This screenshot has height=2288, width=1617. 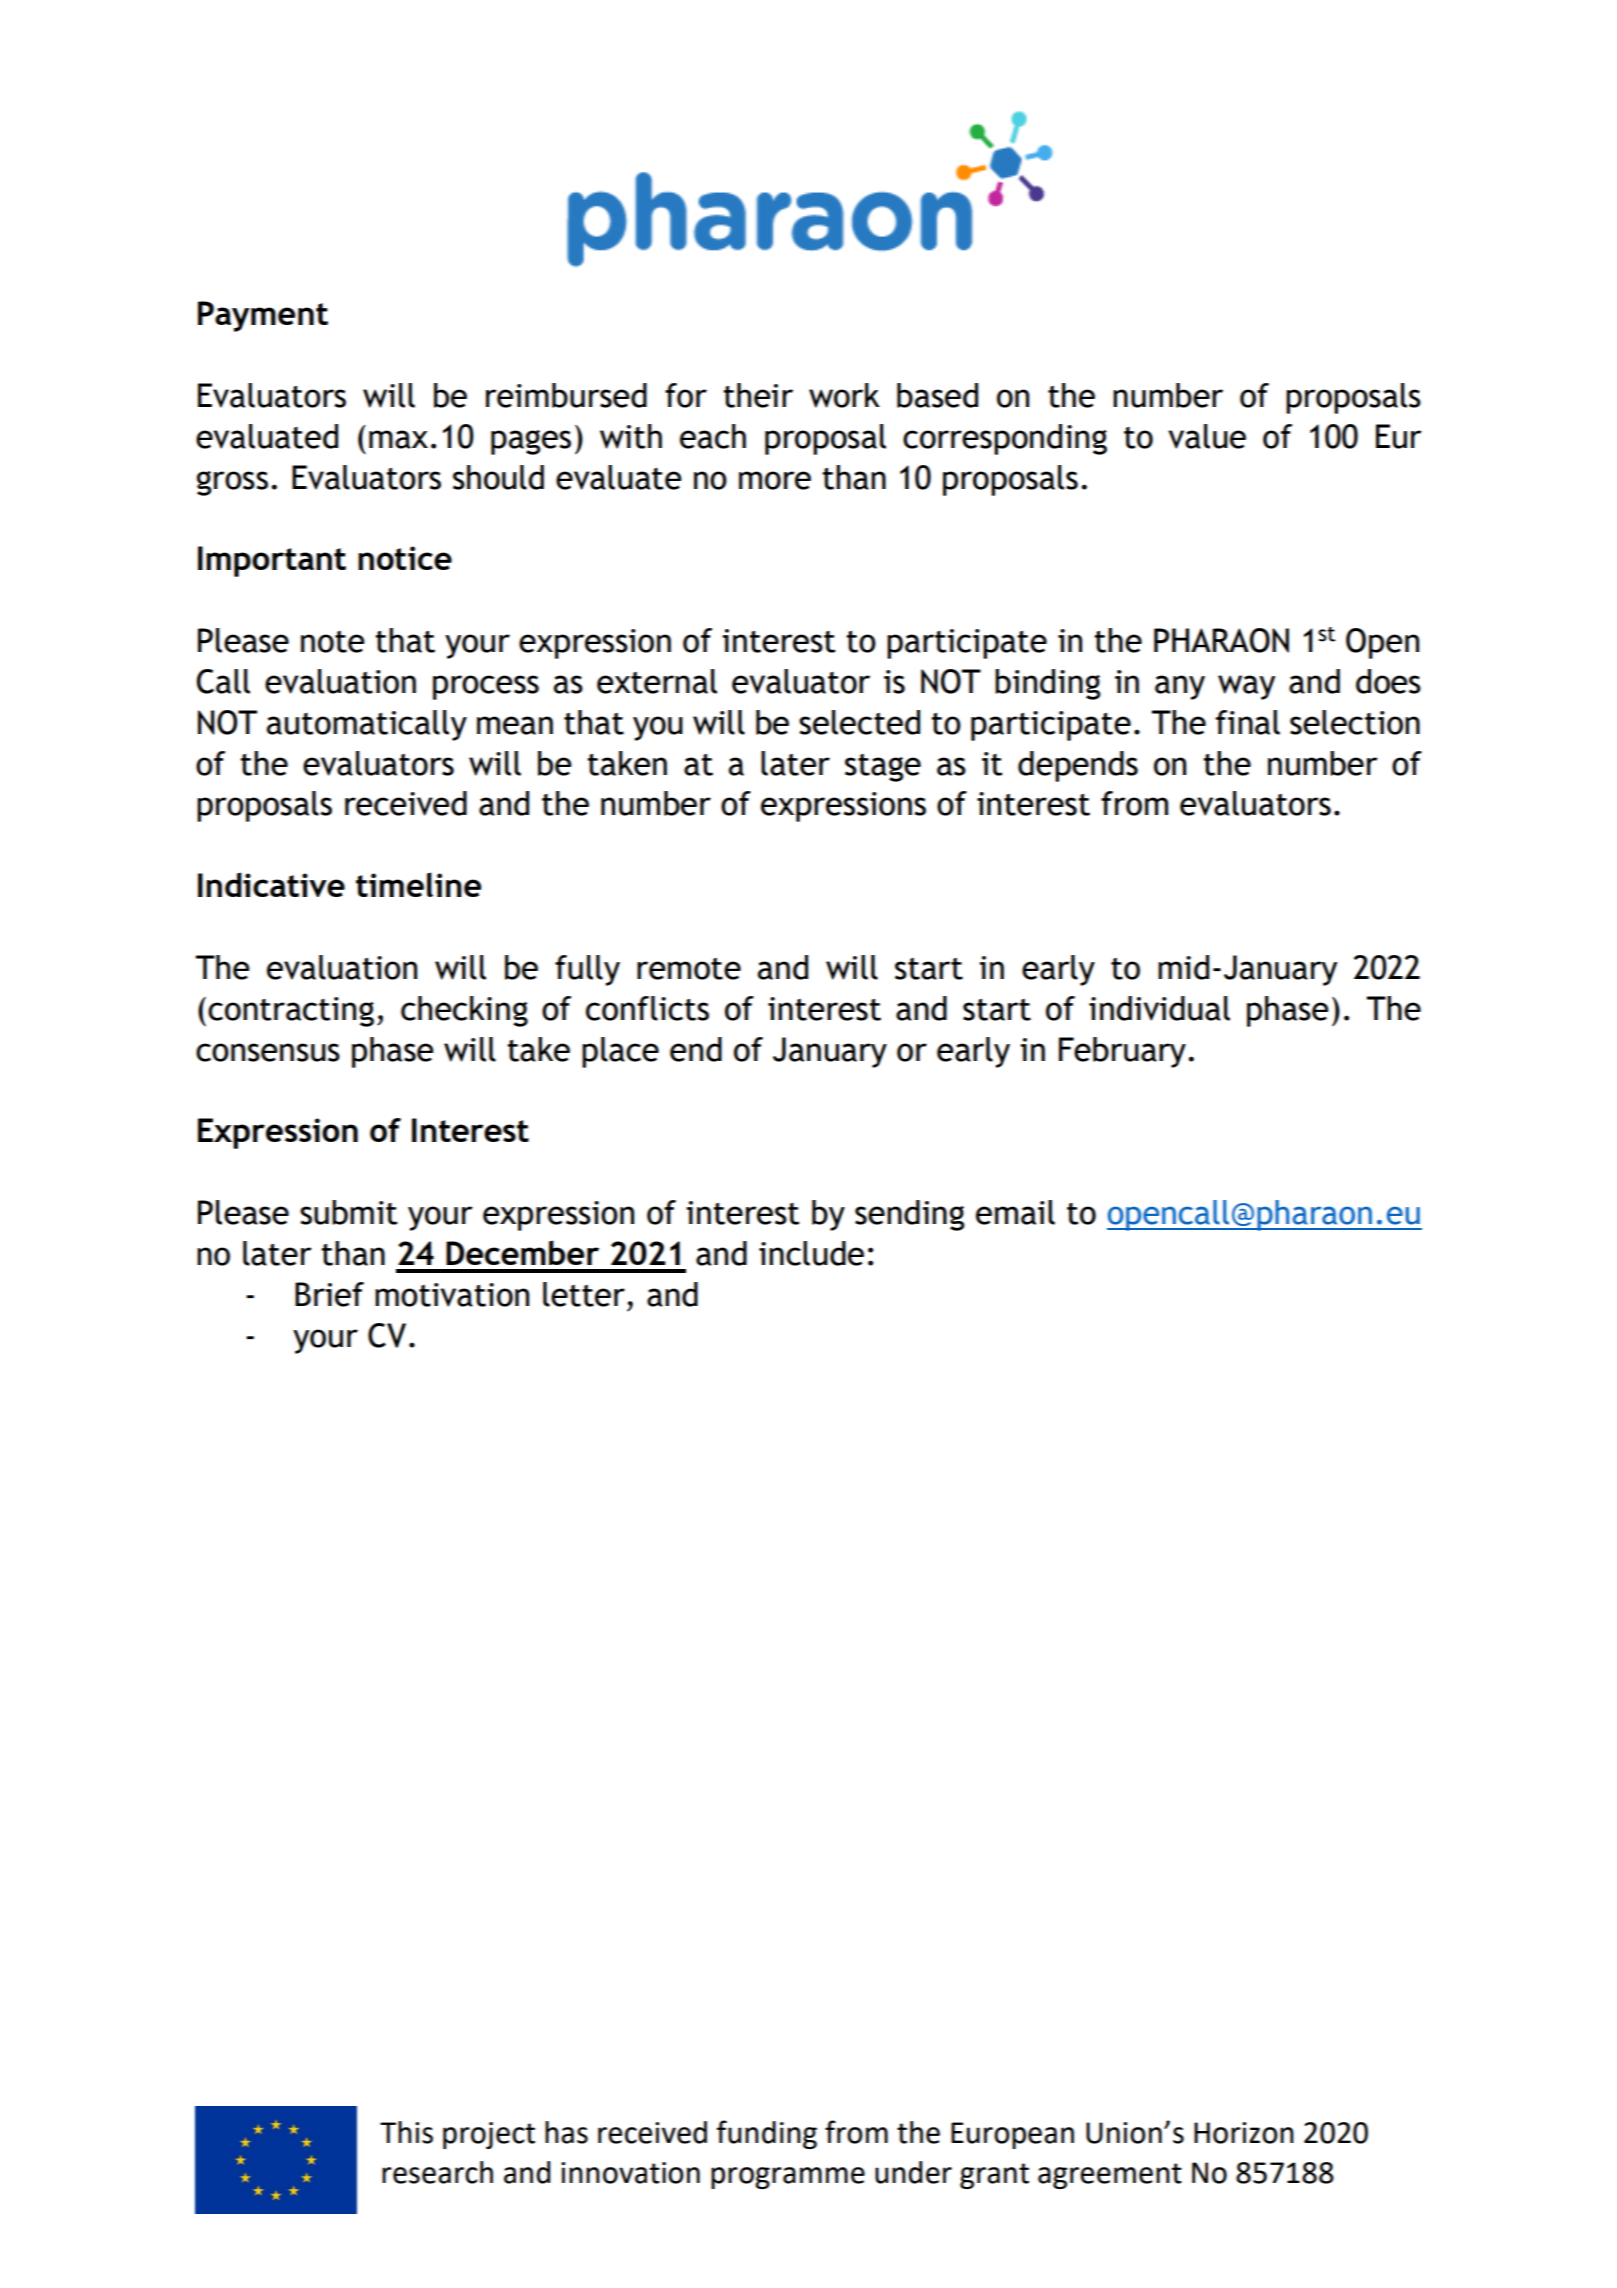 What do you see at coordinates (584, 1294) in the screenshot?
I see `letter` at bounding box center [584, 1294].
